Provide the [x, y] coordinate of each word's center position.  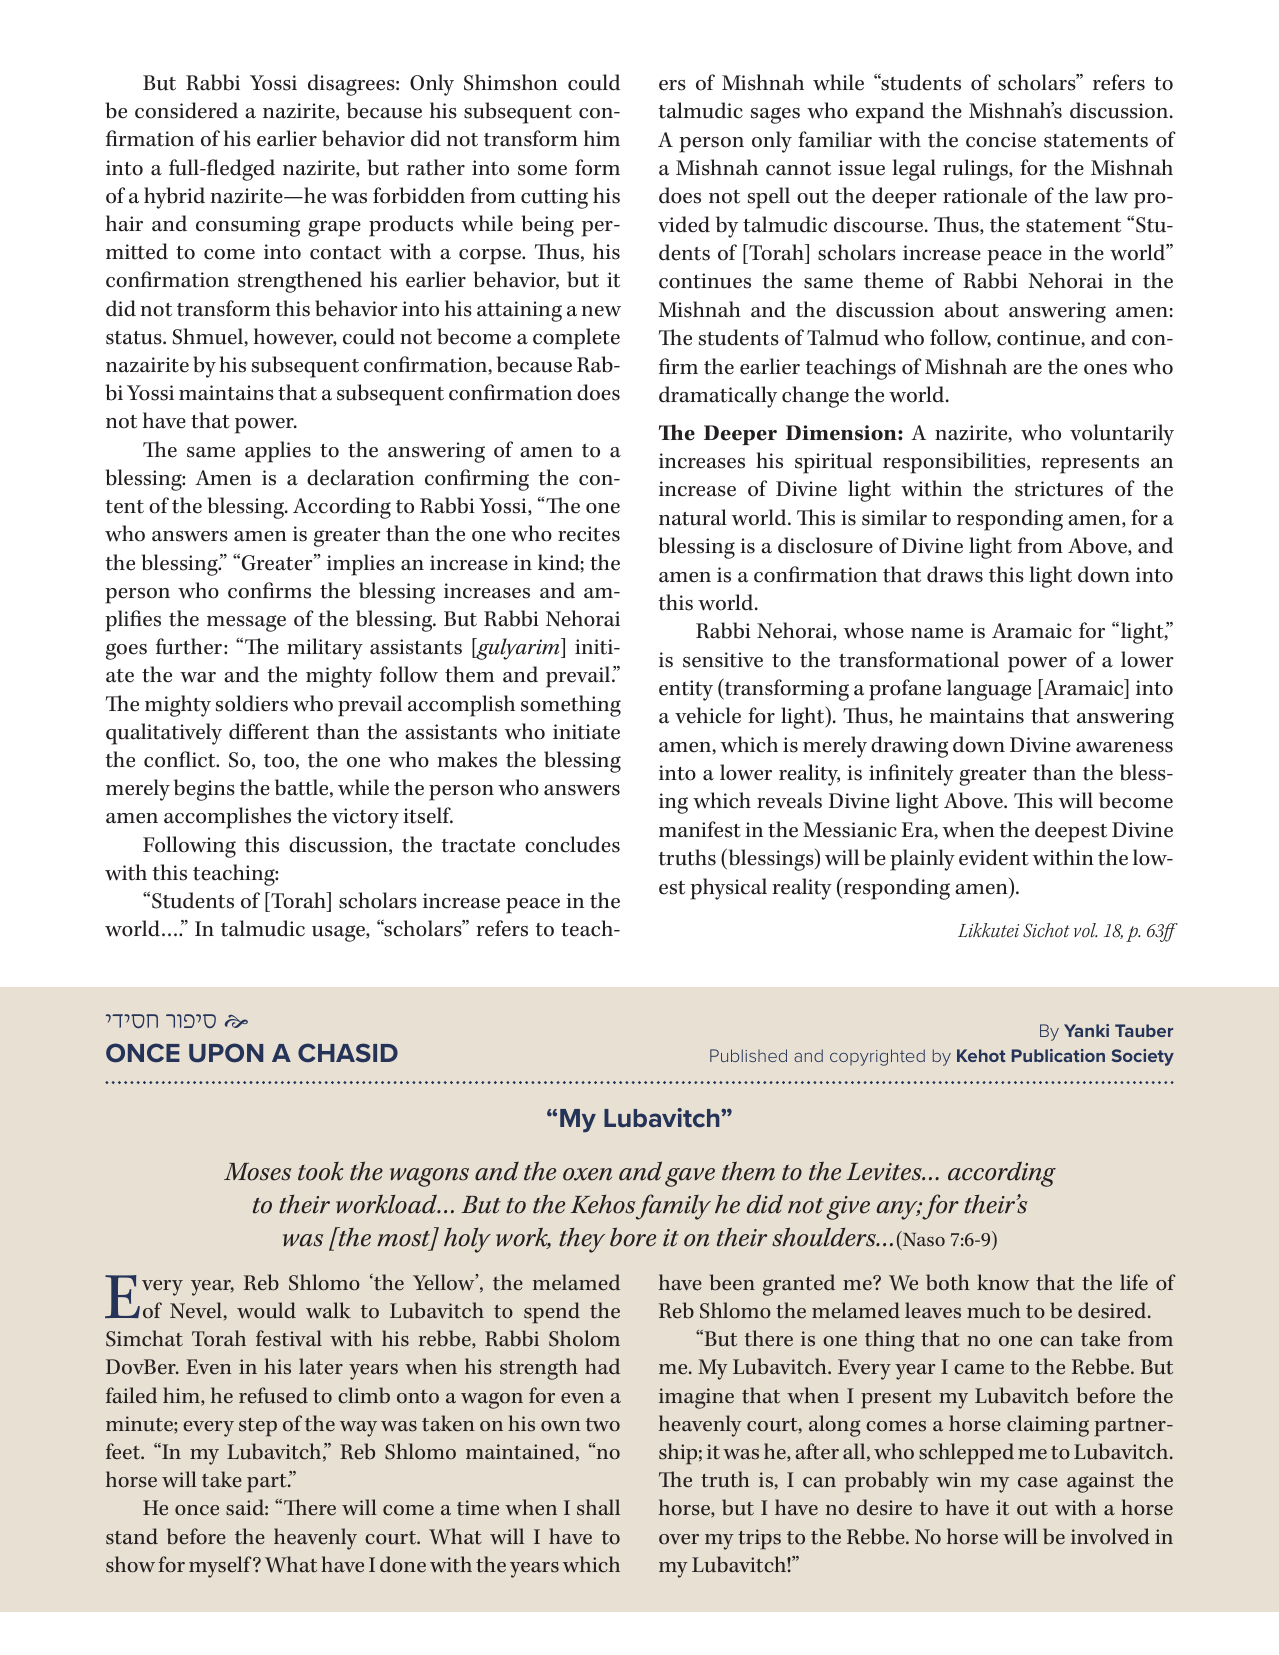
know [1003, 1282]
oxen [587, 1174]
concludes [572, 844]
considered [186, 110]
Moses [258, 1172]
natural [693, 517]
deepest [1071, 832]
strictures [1059, 489]
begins [204, 790]
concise [1001, 140]
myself [221, 1567]
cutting [554, 198]
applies [278, 452]
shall [598, 1507]
